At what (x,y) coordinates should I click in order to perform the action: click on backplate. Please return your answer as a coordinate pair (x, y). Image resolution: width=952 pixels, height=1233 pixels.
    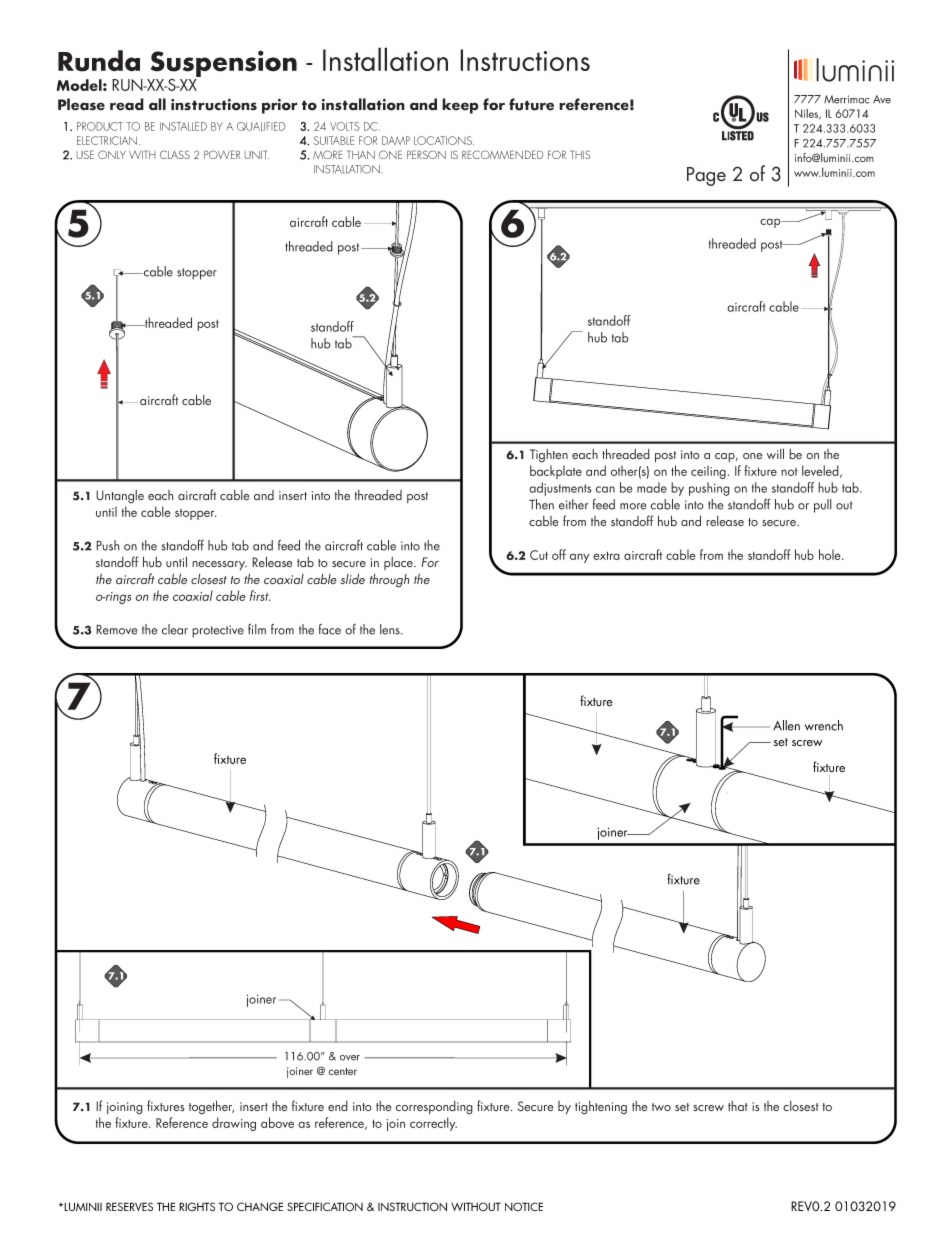
    Looking at the image, I should click on (556, 472).
